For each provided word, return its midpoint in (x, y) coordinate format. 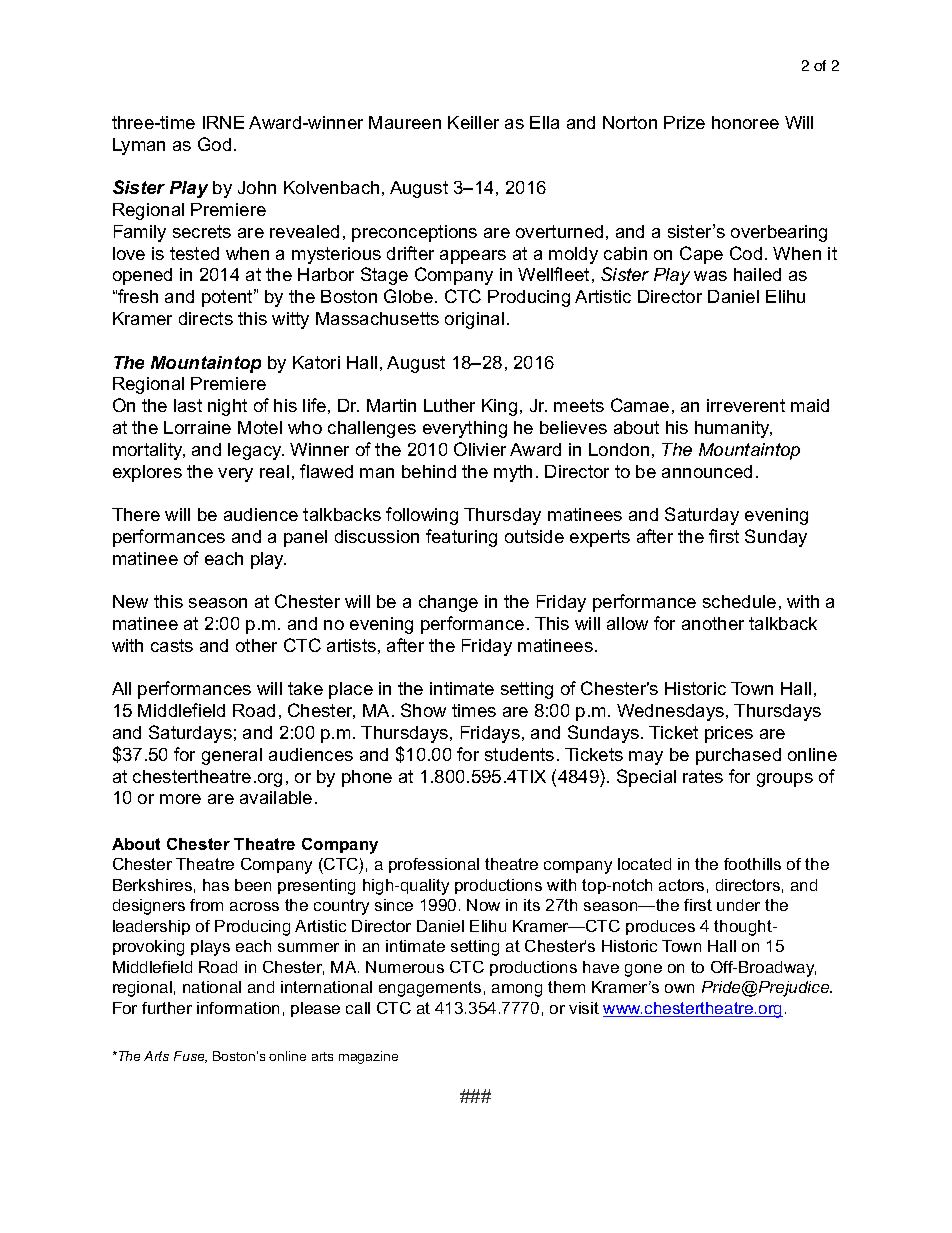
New (130, 601)
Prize (684, 122)
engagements (430, 989)
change (448, 603)
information (238, 1008)
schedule (739, 601)
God (214, 144)
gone (643, 970)
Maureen (405, 122)
